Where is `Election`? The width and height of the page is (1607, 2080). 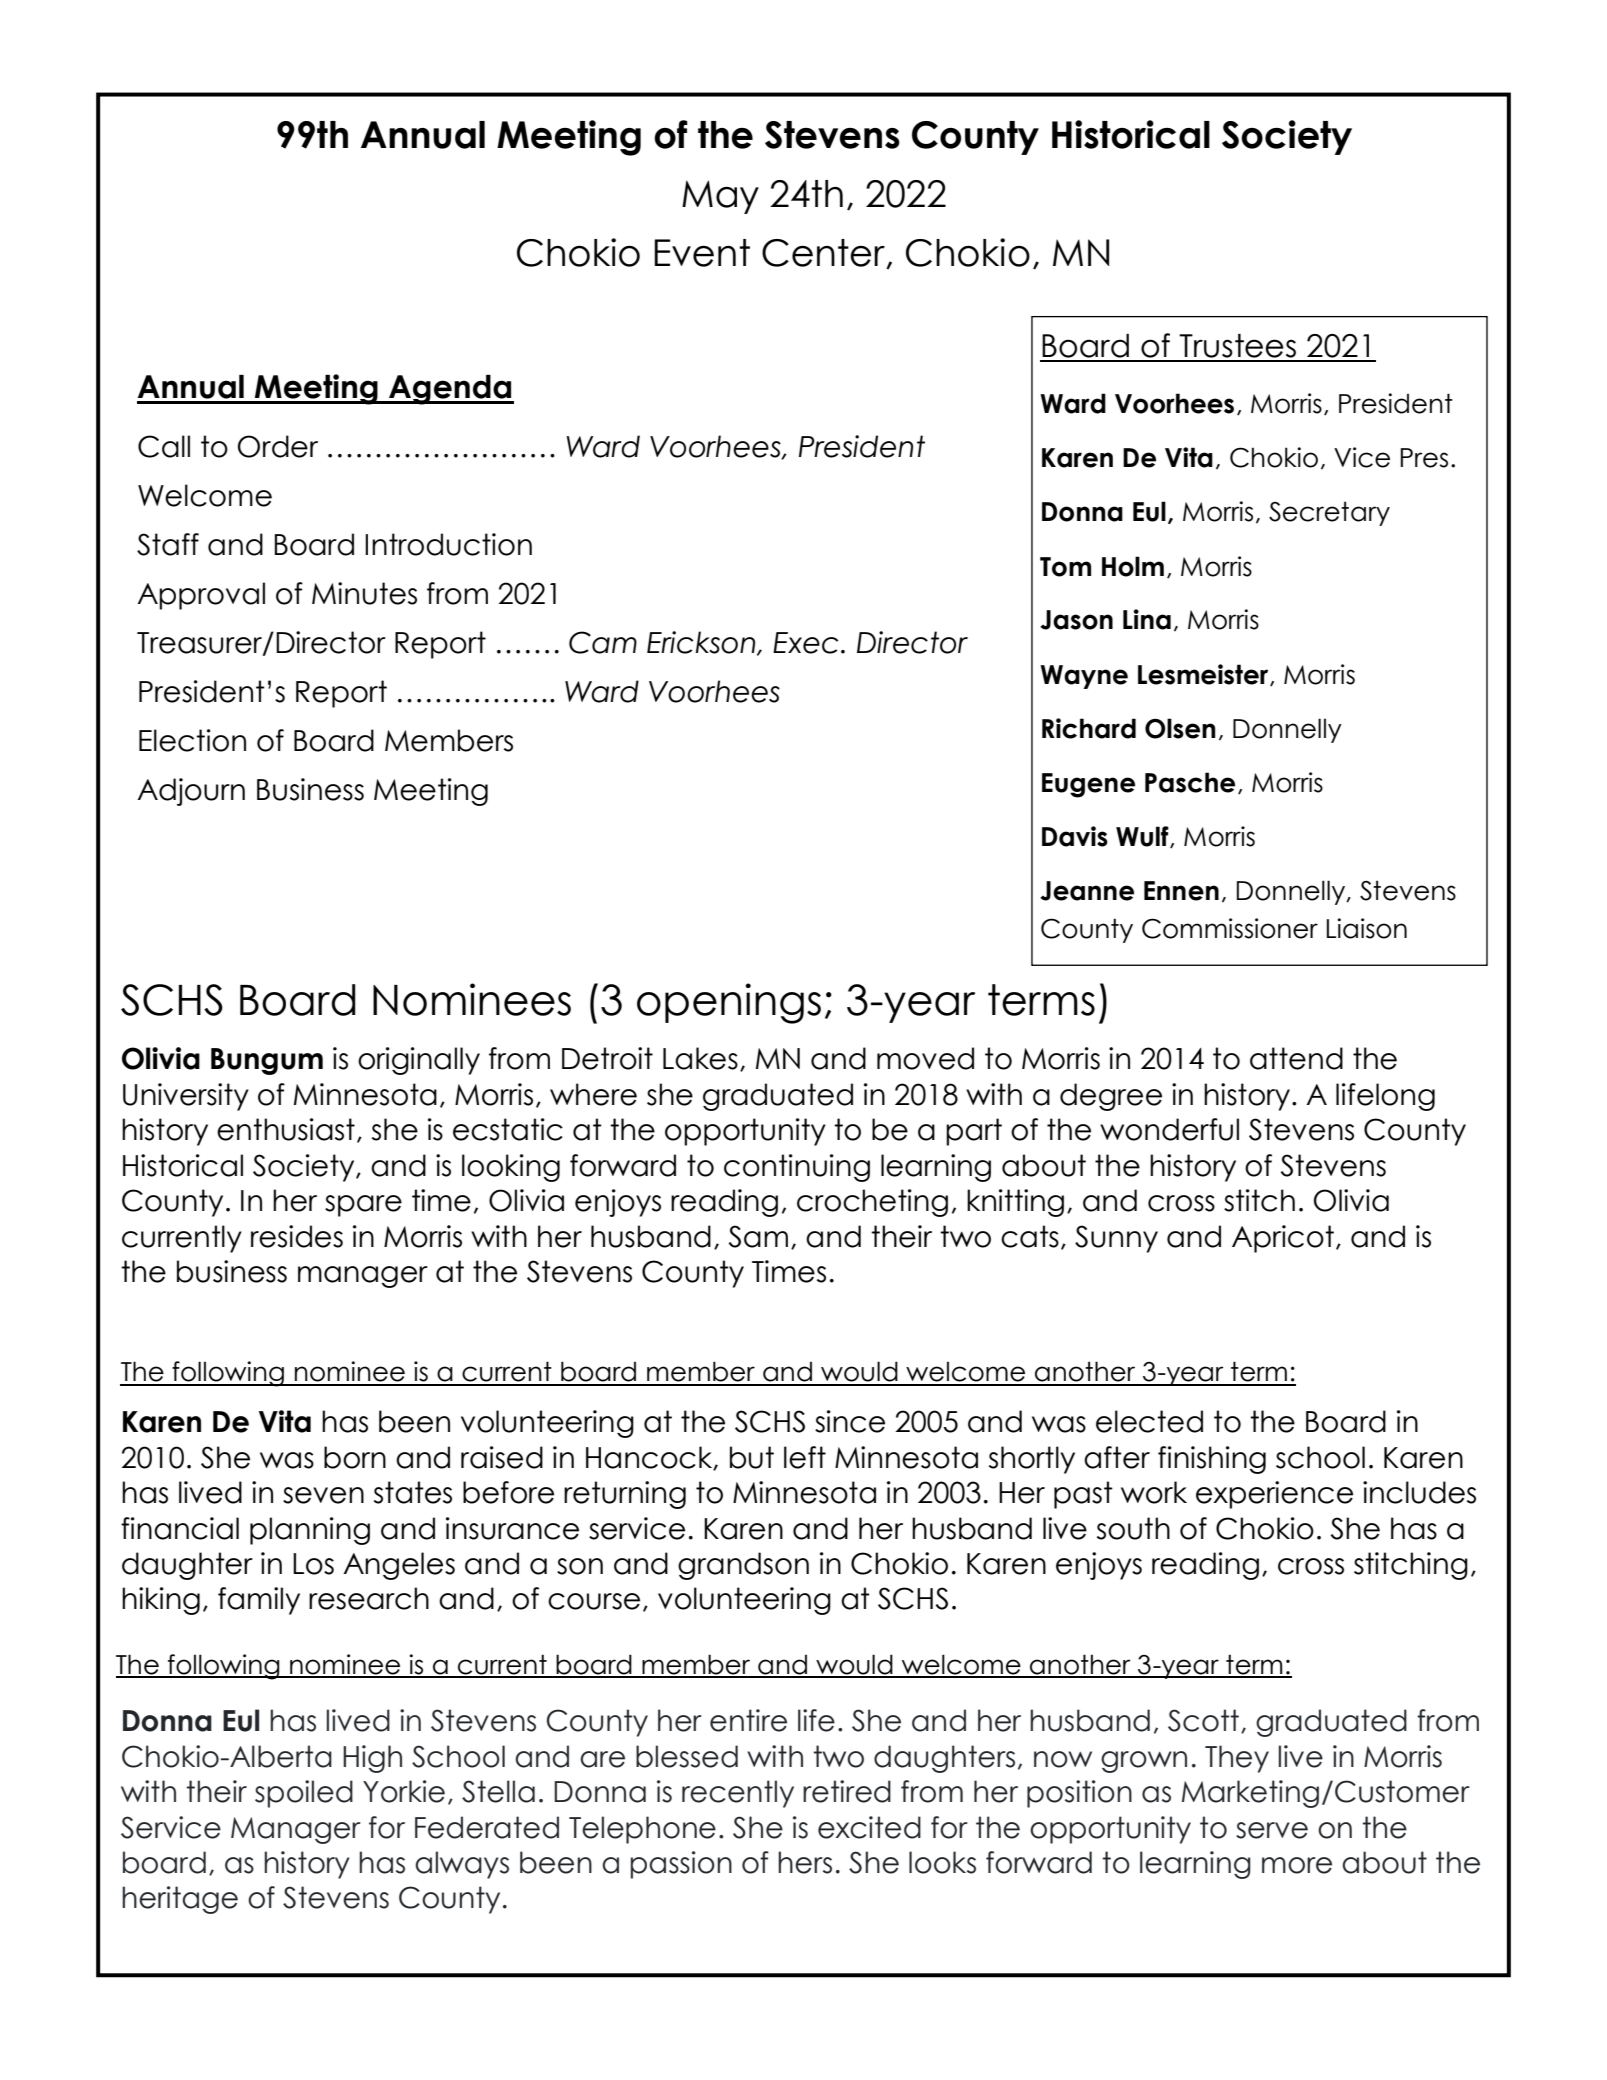 Election is located at coordinates (192, 740).
